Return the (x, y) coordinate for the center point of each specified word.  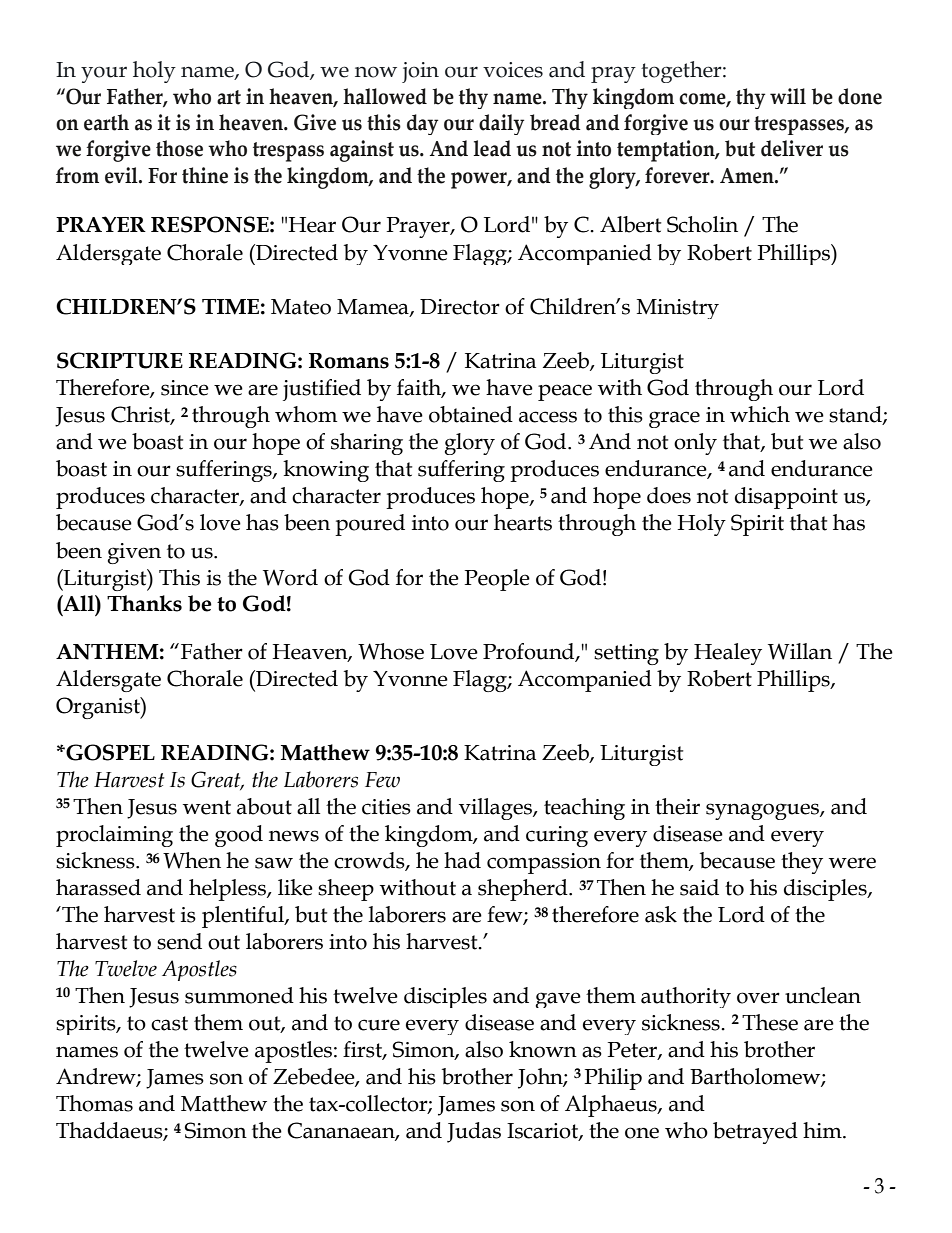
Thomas (94, 1103)
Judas (474, 1132)
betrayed (755, 1133)
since (185, 388)
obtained (471, 414)
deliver (792, 148)
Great (217, 780)
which (760, 414)
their (677, 806)
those (179, 148)
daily (501, 124)
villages (496, 809)
